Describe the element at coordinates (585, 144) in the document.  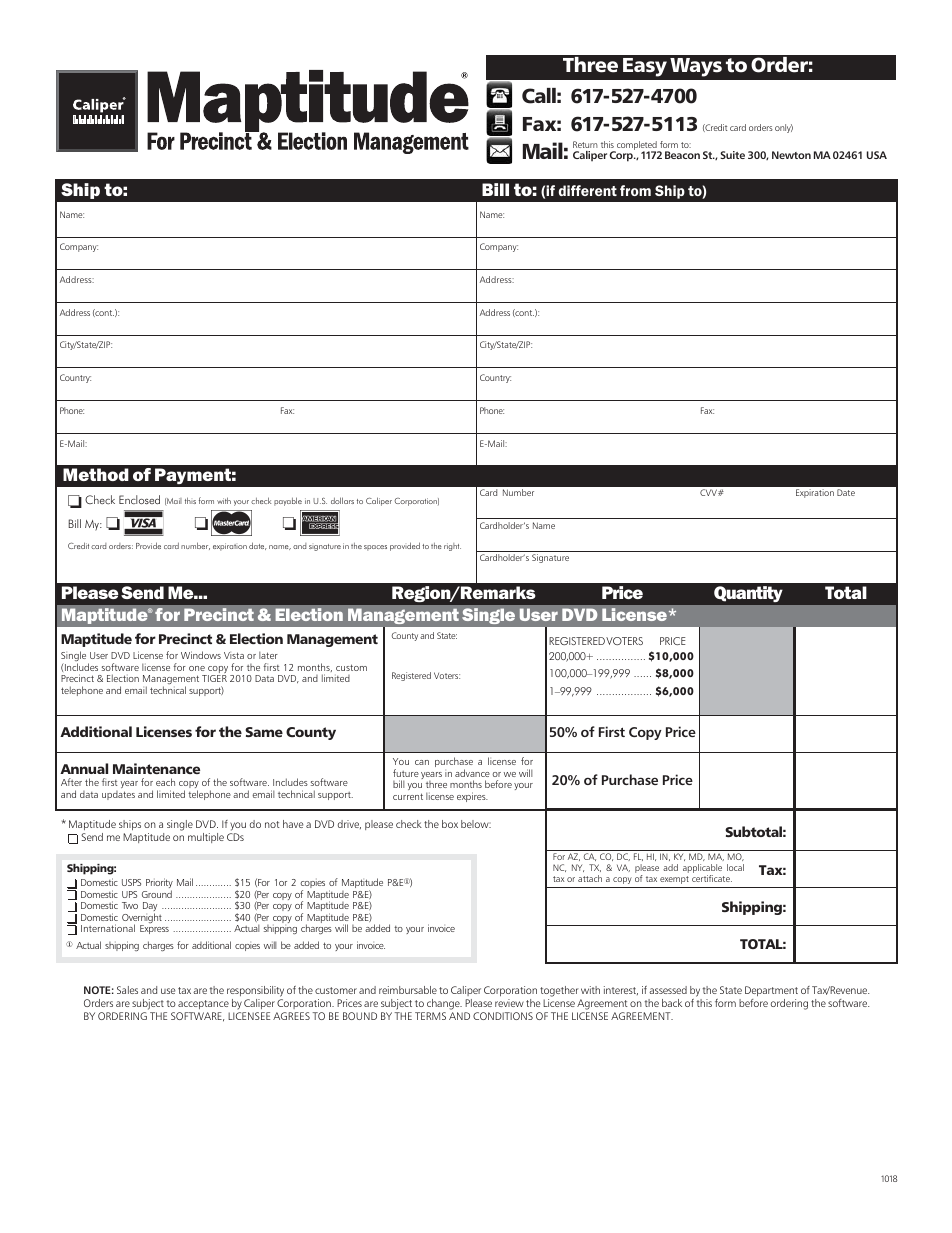
I see `Return` at that location.
